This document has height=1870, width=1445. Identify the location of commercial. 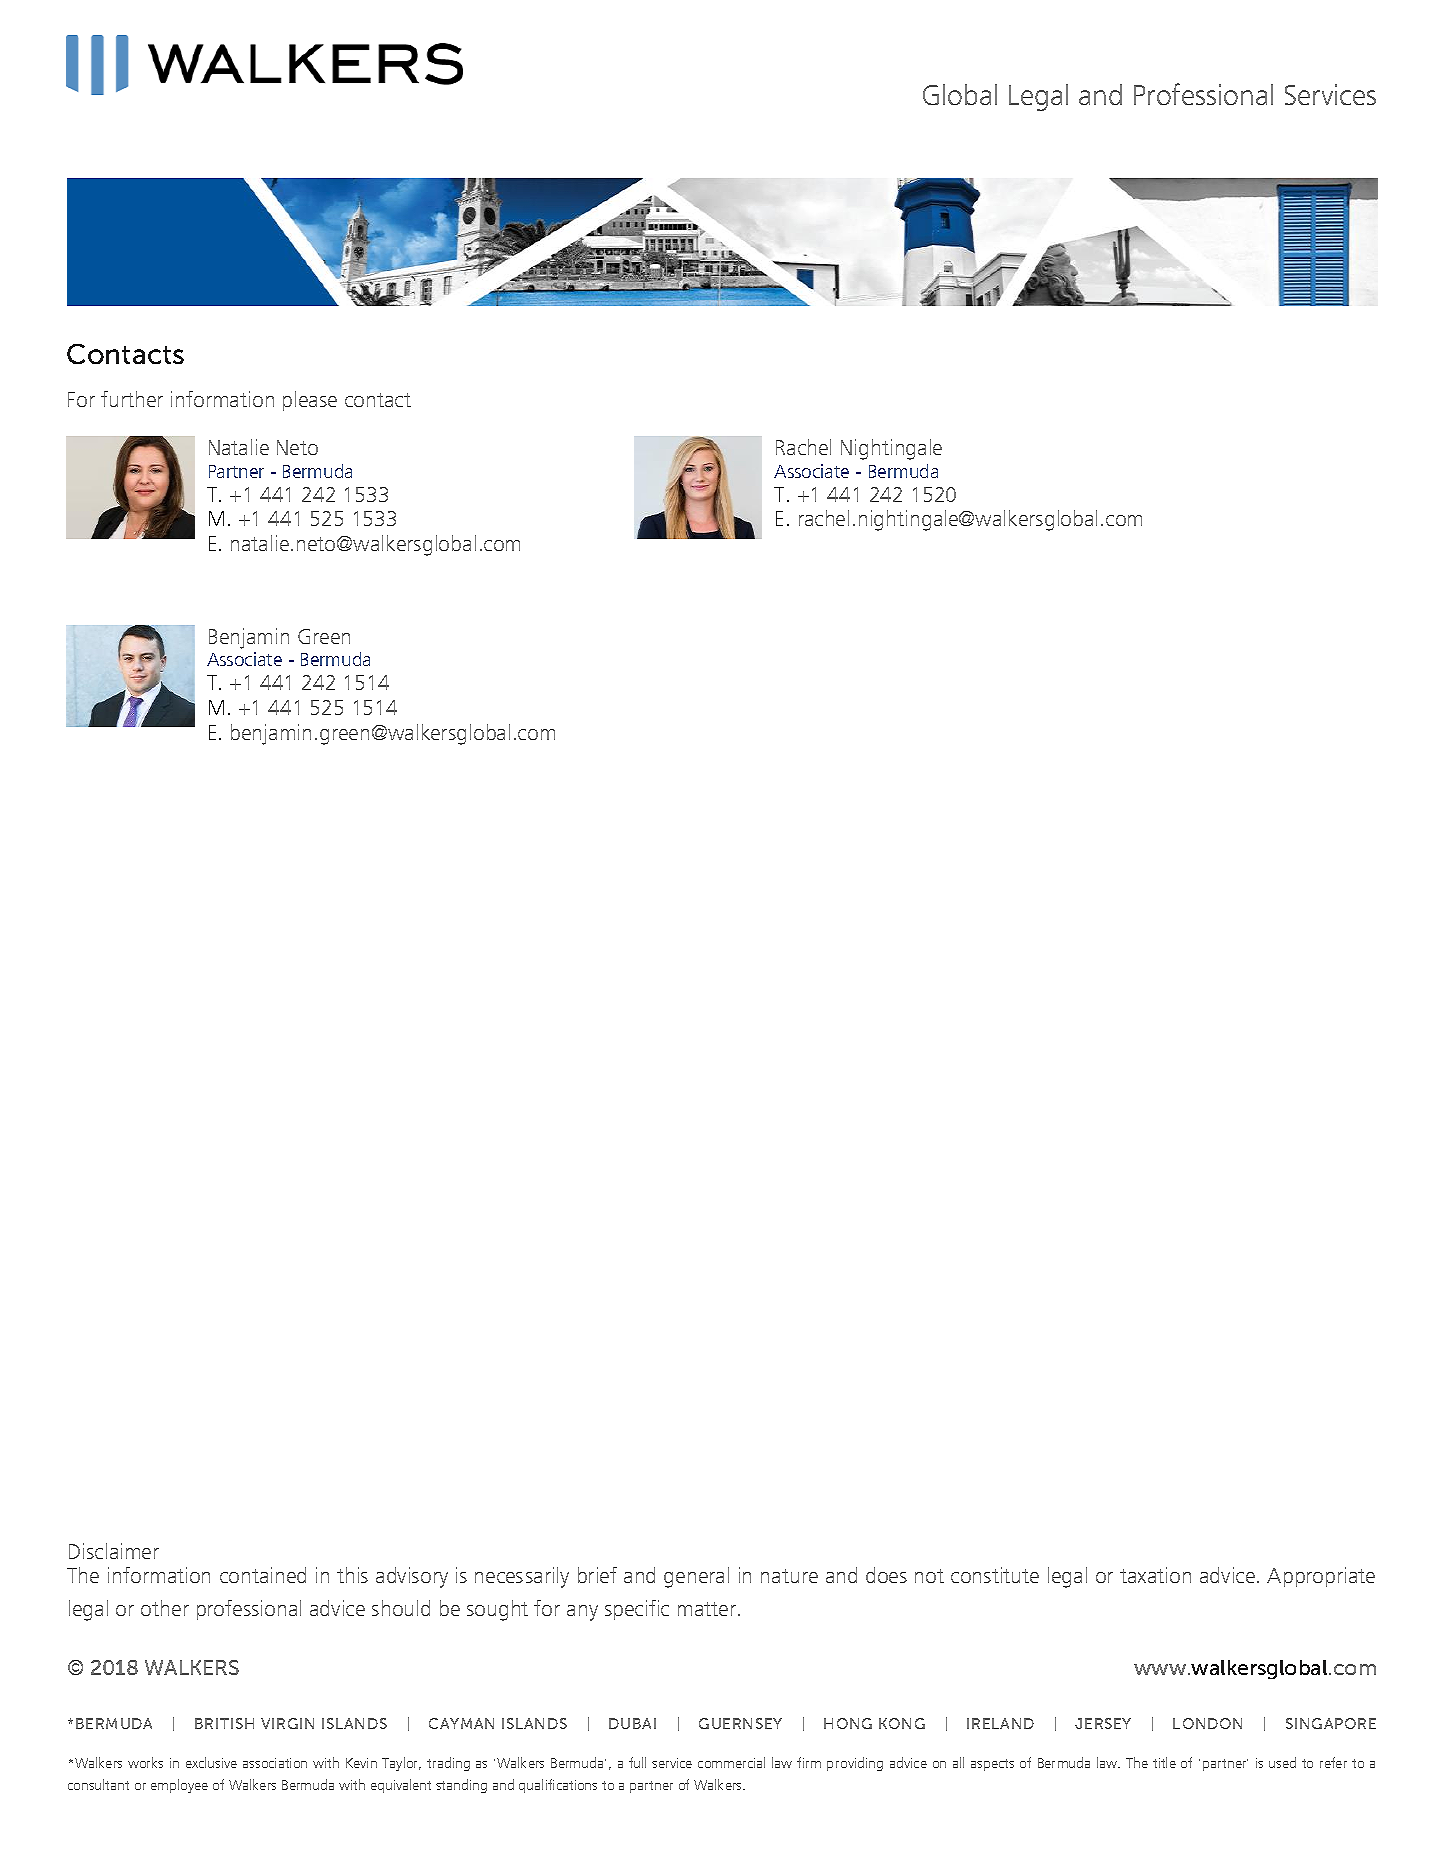
(731, 1762).
